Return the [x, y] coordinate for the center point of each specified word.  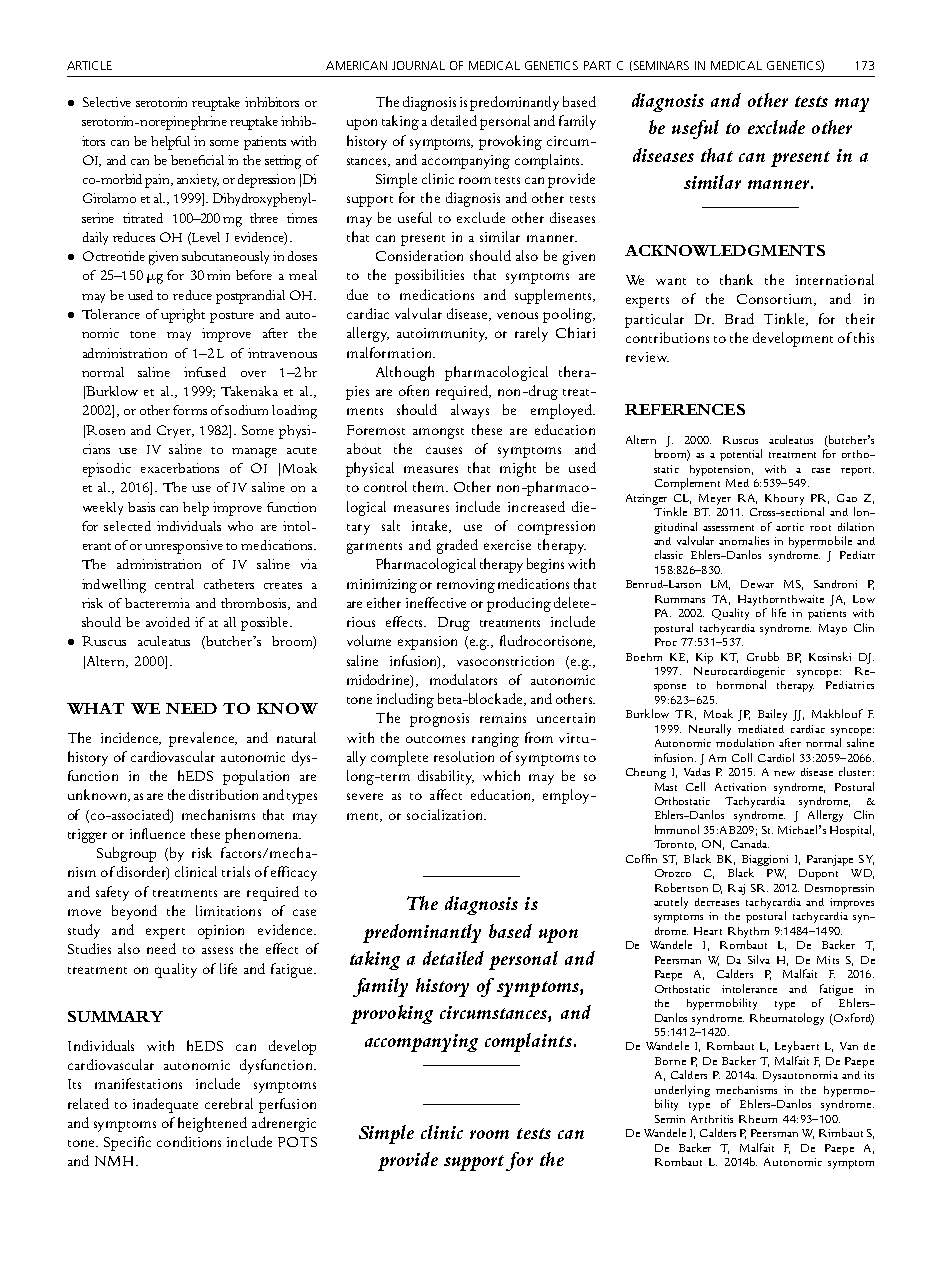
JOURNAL [418, 65]
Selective [107, 102]
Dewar [757, 584]
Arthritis [712, 1119]
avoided [168, 622]
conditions [189, 1141]
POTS [297, 1142]
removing [466, 586]
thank [736, 279]
